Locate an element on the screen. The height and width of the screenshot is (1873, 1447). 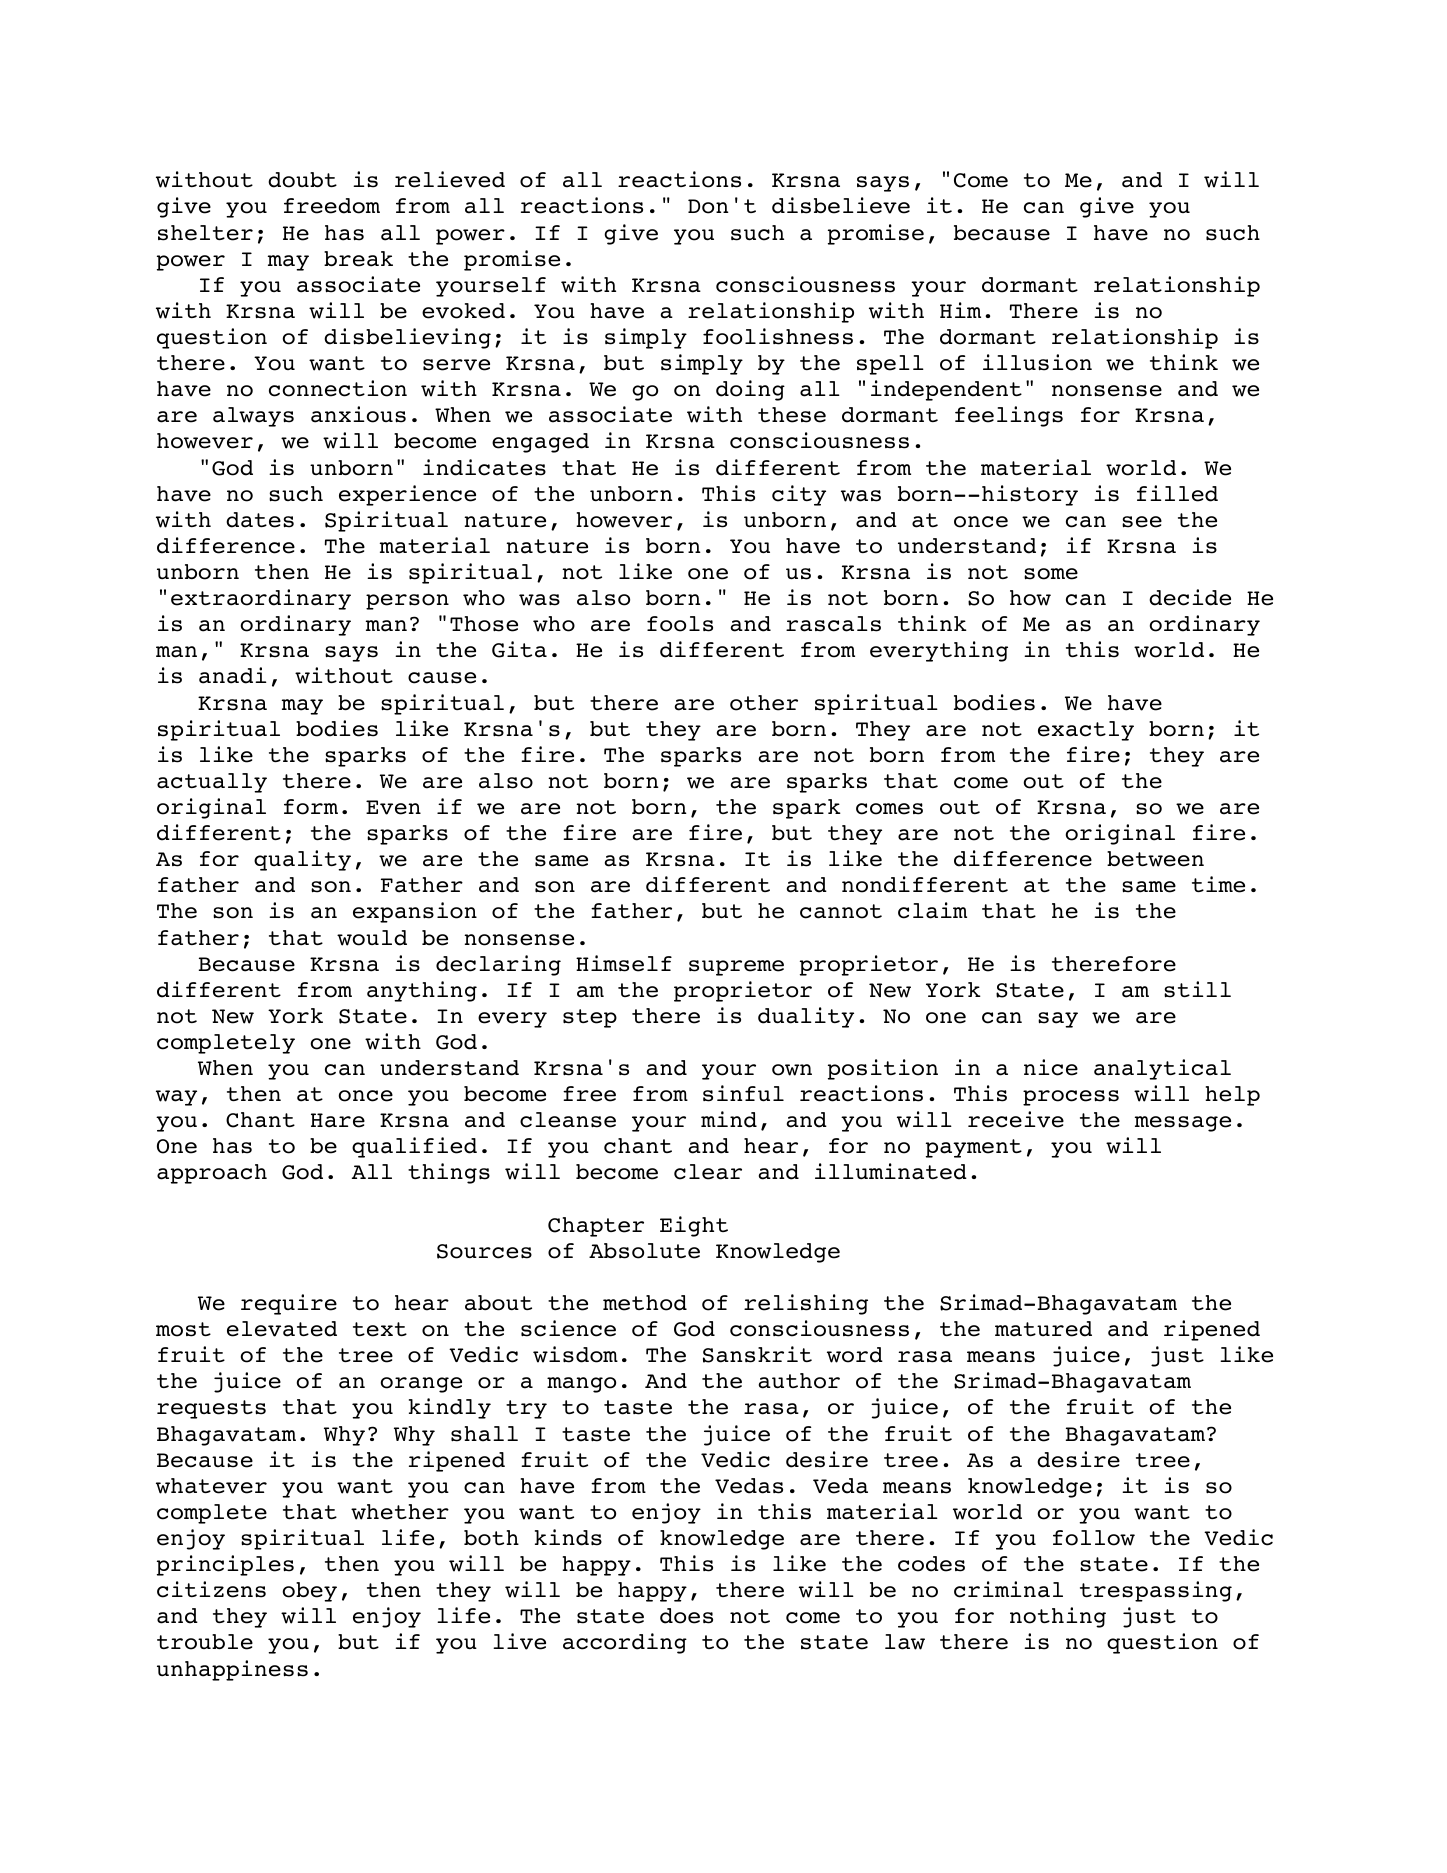
obey is located at coordinates (310, 1592).
